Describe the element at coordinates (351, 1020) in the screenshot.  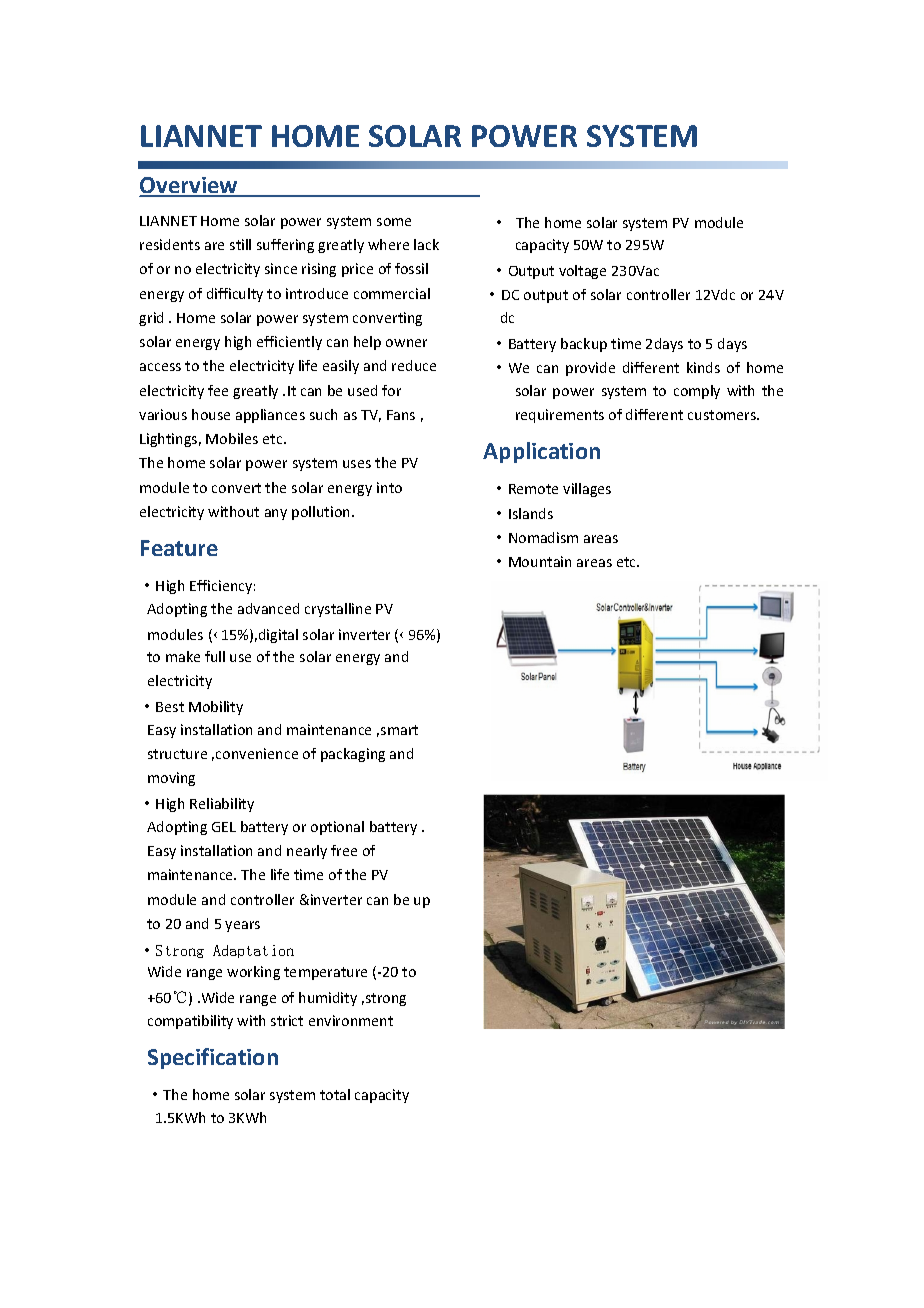
I see `environment` at that location.
